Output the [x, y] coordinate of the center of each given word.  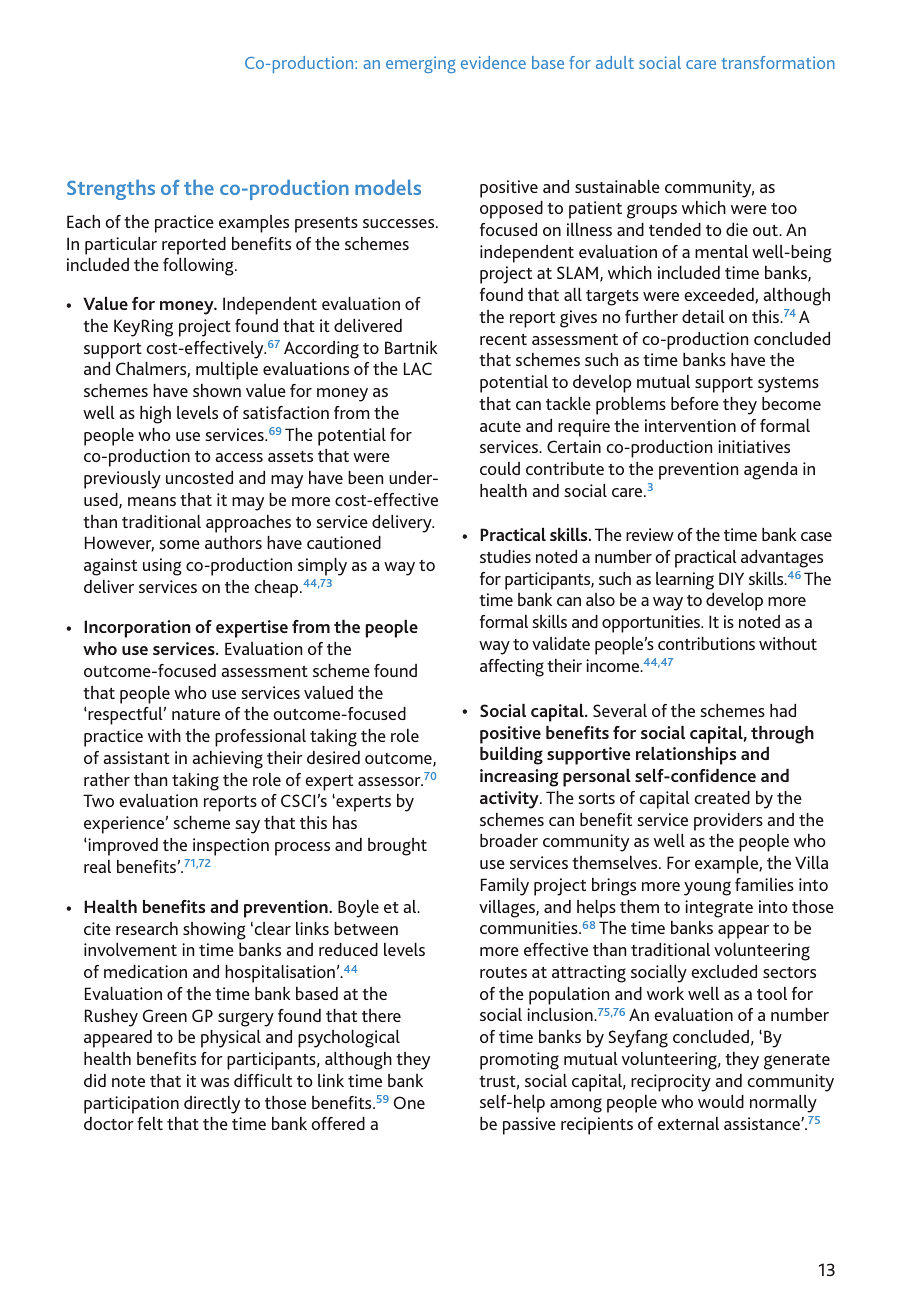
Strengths [111, 190]
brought [397, 847]
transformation [778, 62]
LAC [418, 368]
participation [131, 1105]
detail [703, 316]
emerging [421, 64]
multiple [227, 371]
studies [505, 556]
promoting [519, 1061]
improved [122, 847]
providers [728, 822]
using [162, 567]
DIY [731, 578]
